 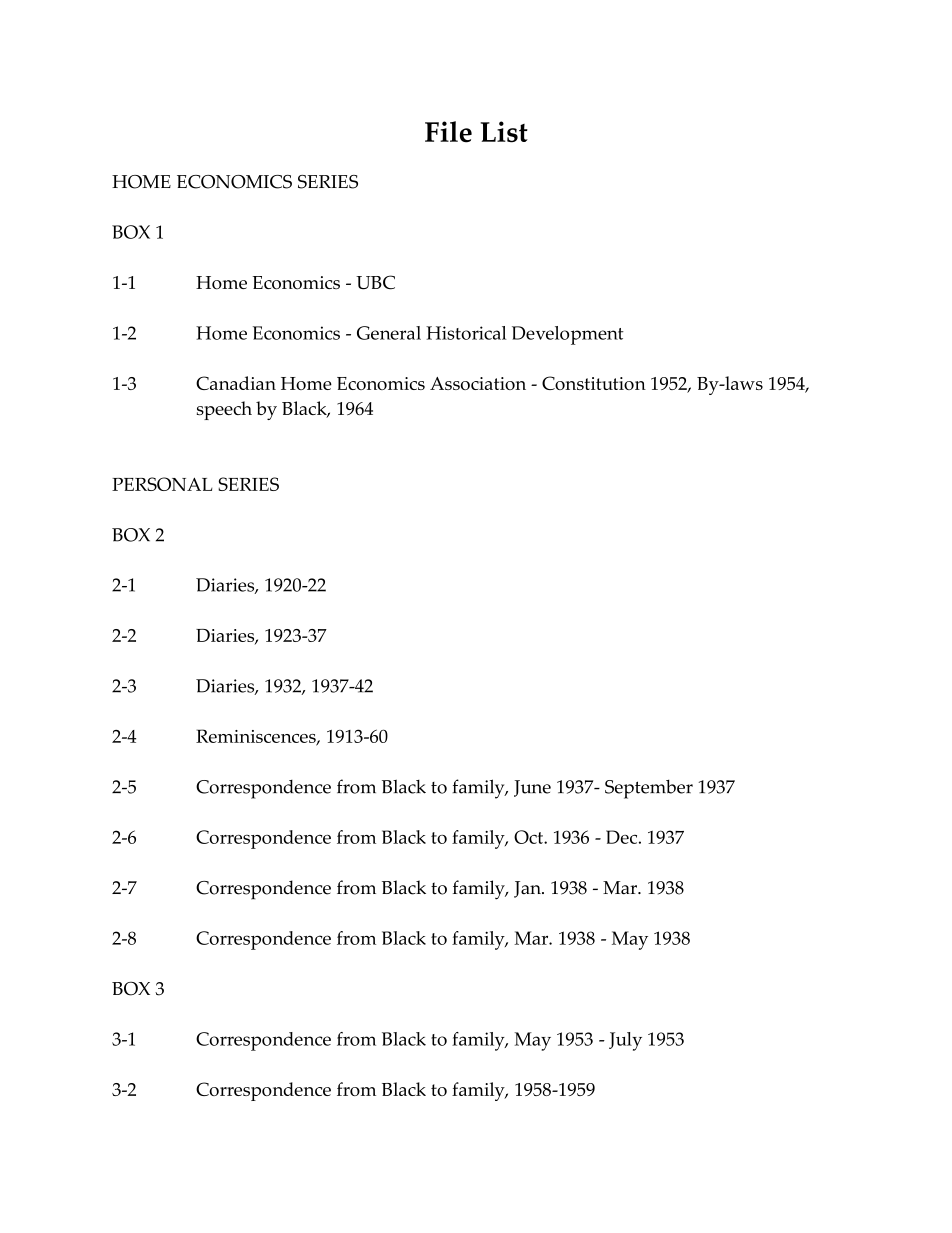 What do you see at coordinates (625, 1041) in the screenshot?
I see `July` at bounding box center [625, 1041].
